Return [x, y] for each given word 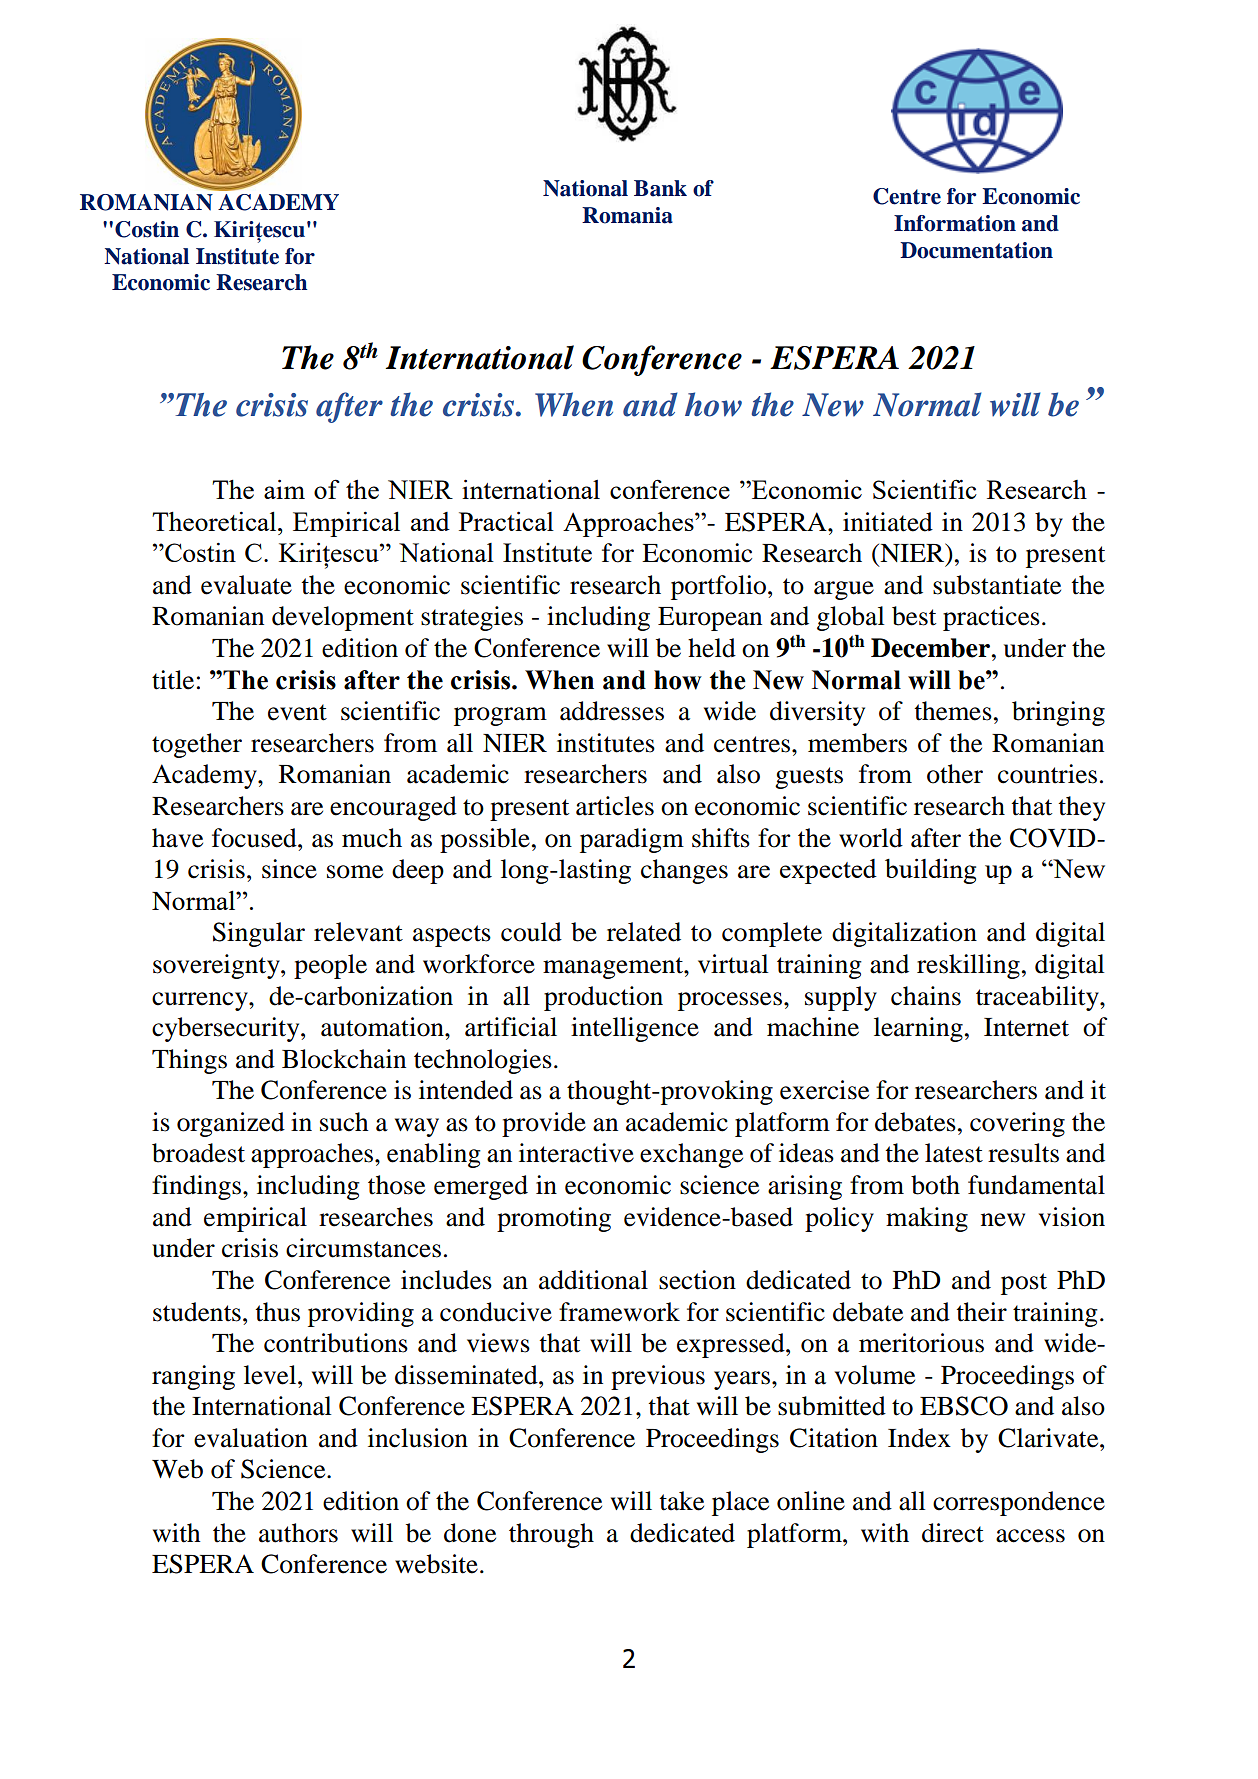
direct [953, 1533]
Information [955, 223]
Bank [660, 188]
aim [284, 489]
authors [298, 1533]
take [682, 1501]
